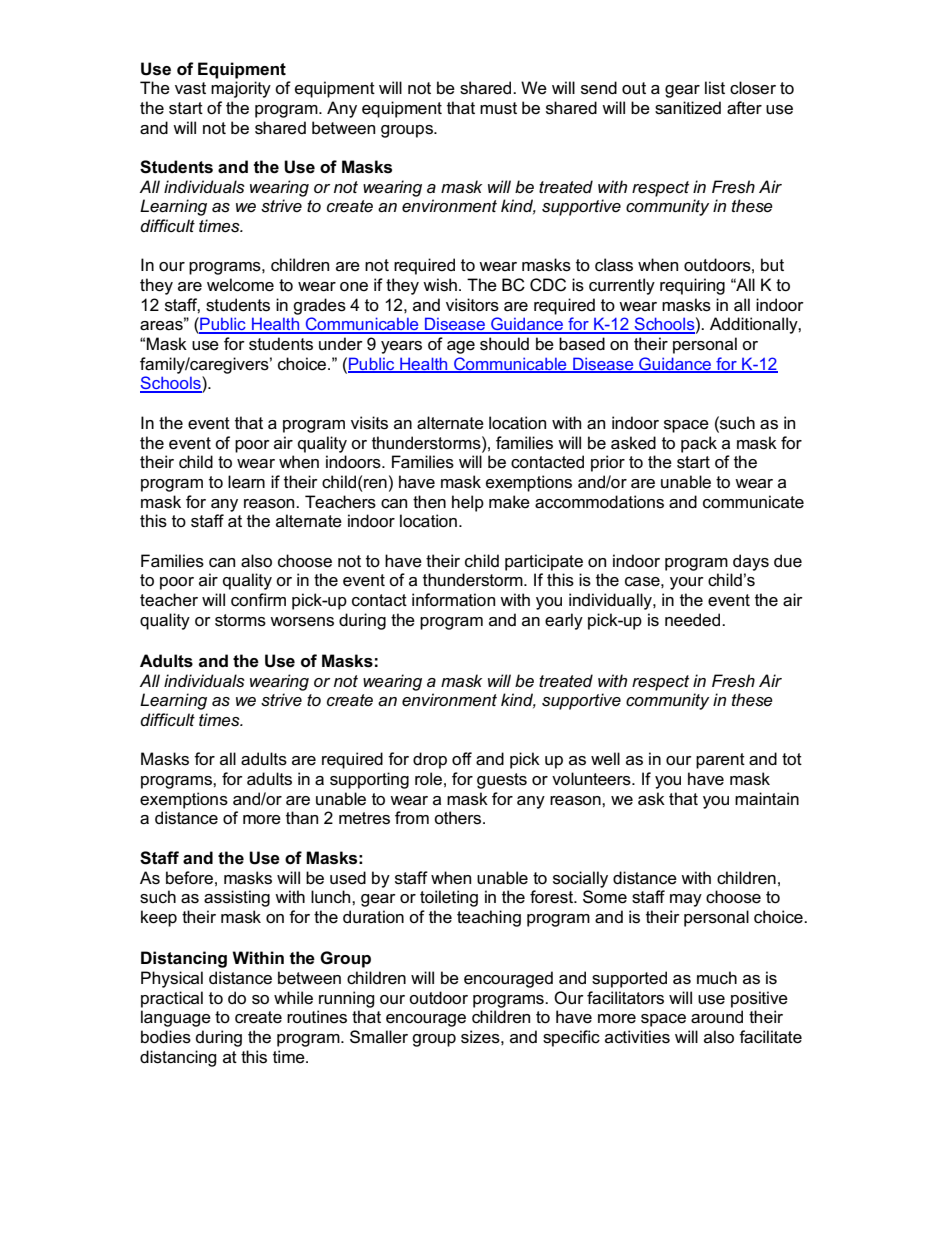  What do you see at coordinates (302, 622) in the image?
I see `worsens` at bounding box center [302, 622].
